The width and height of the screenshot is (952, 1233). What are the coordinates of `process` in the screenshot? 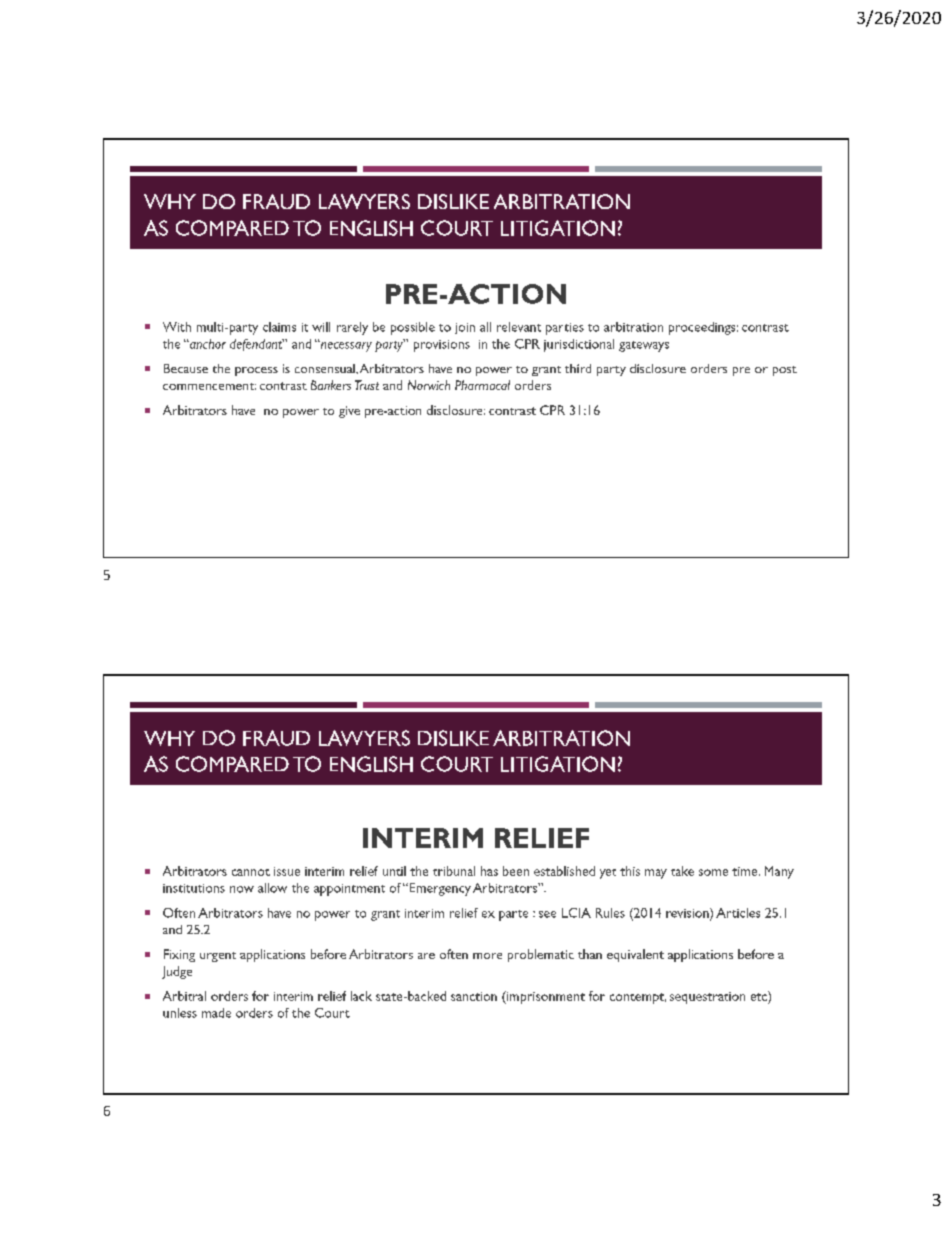 It's located at (256, 371).
